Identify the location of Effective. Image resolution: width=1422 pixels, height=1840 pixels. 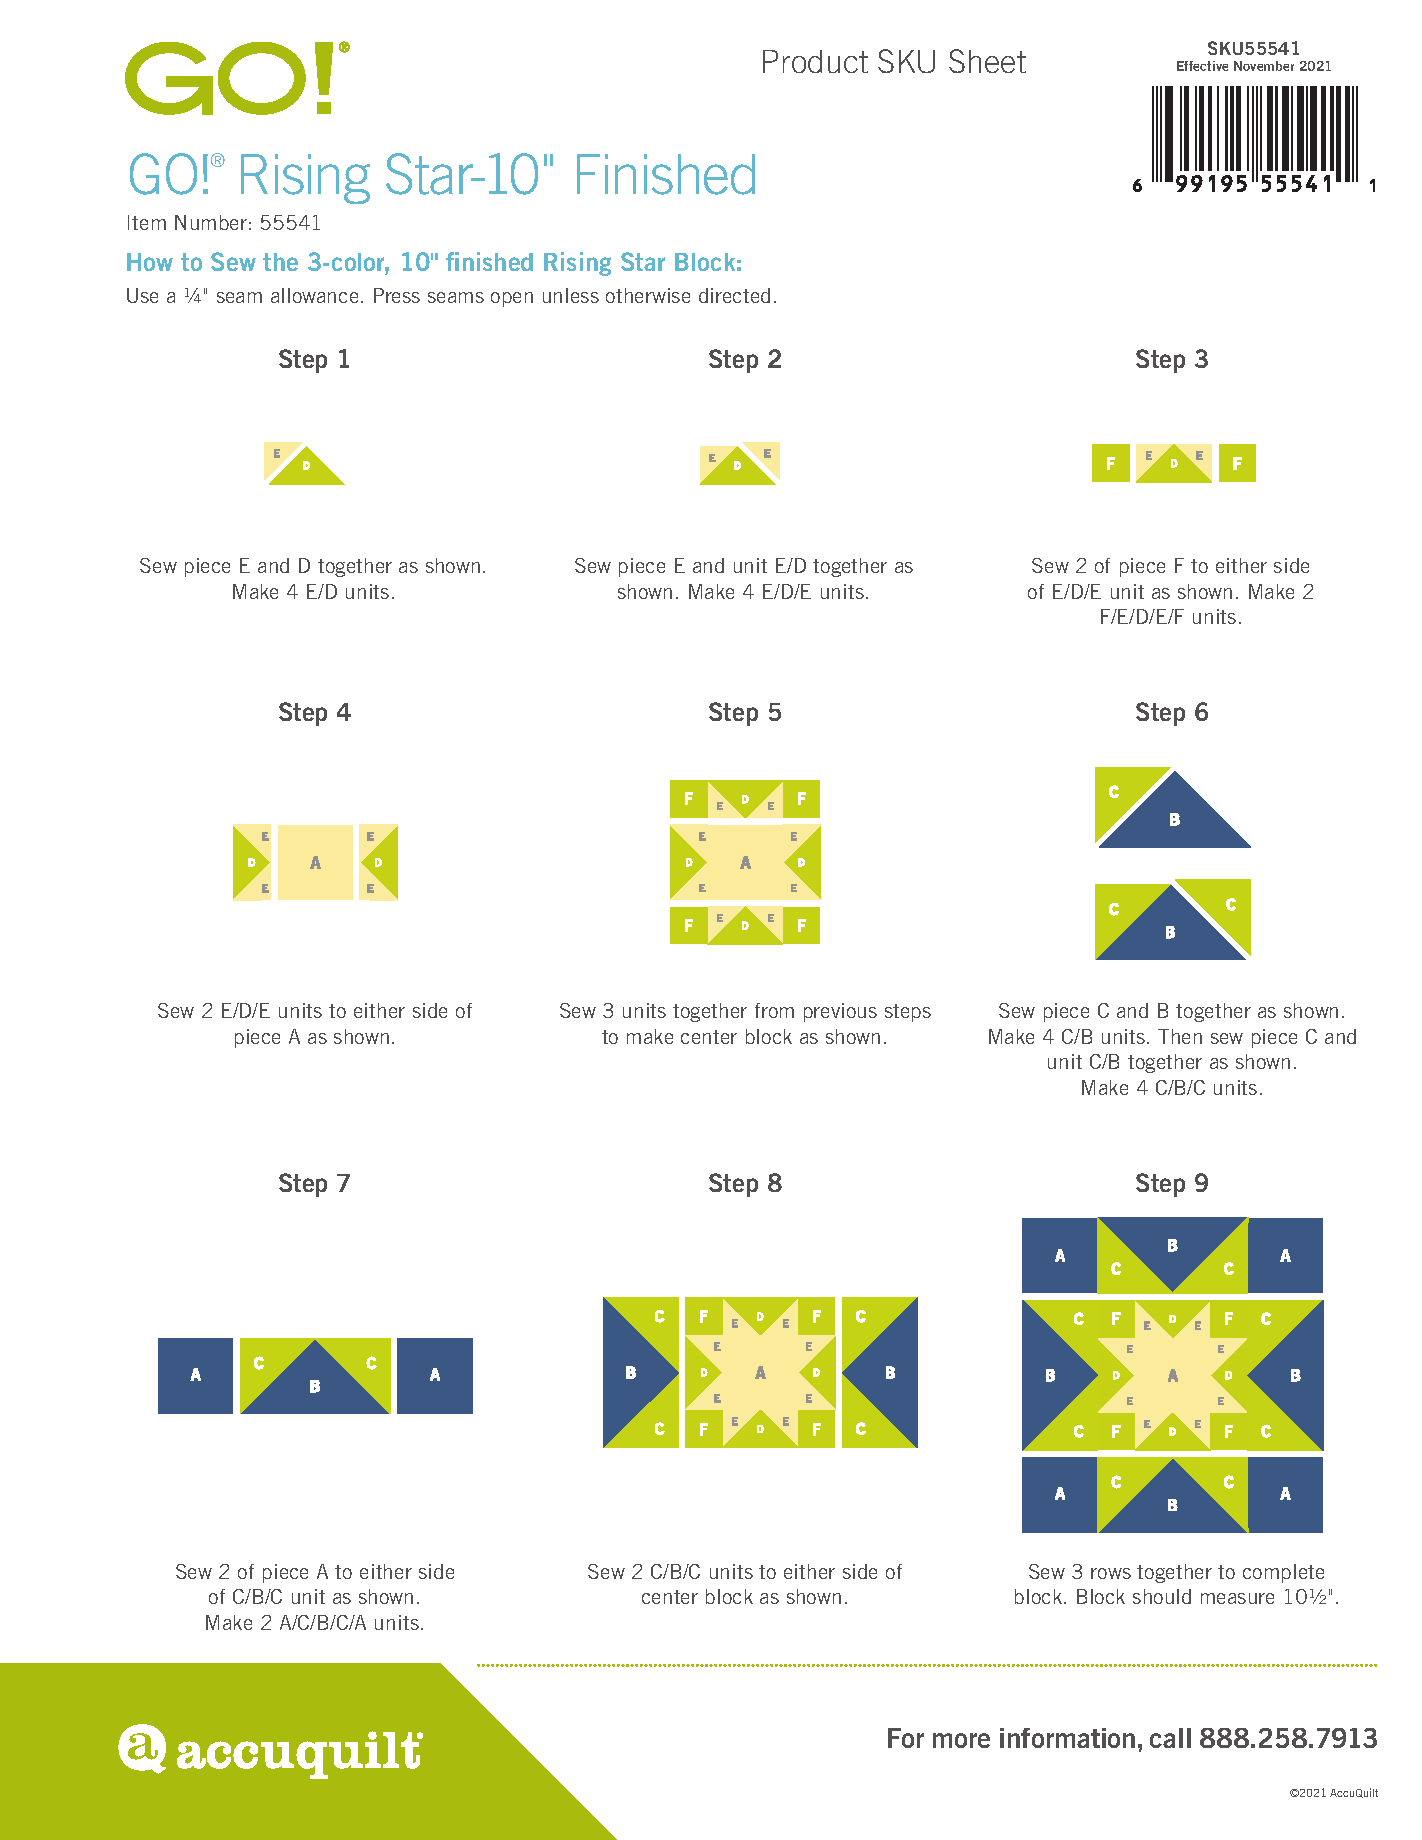
(1202, 66).
